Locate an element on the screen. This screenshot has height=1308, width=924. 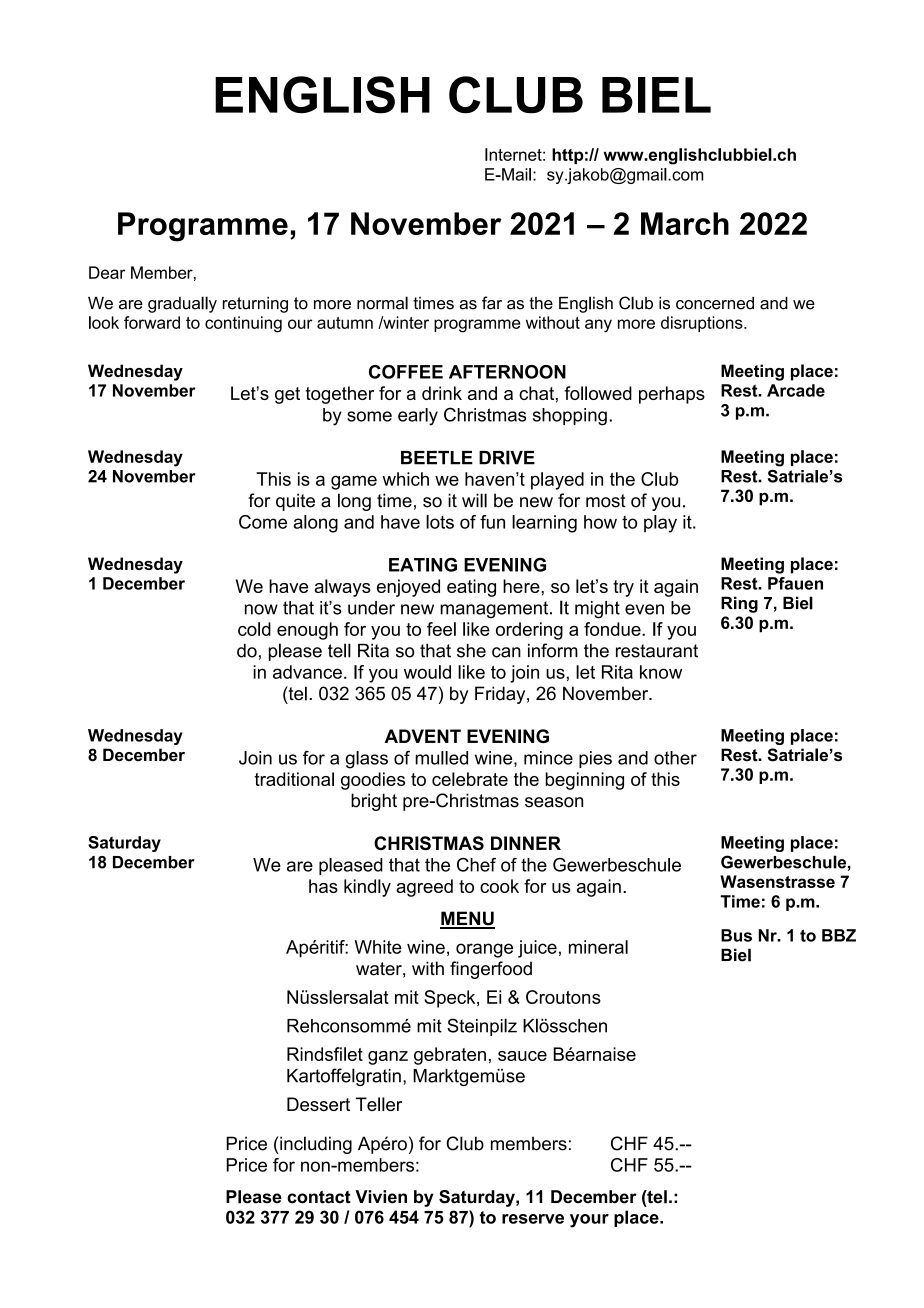
other is located at coordinates (675, 758).
